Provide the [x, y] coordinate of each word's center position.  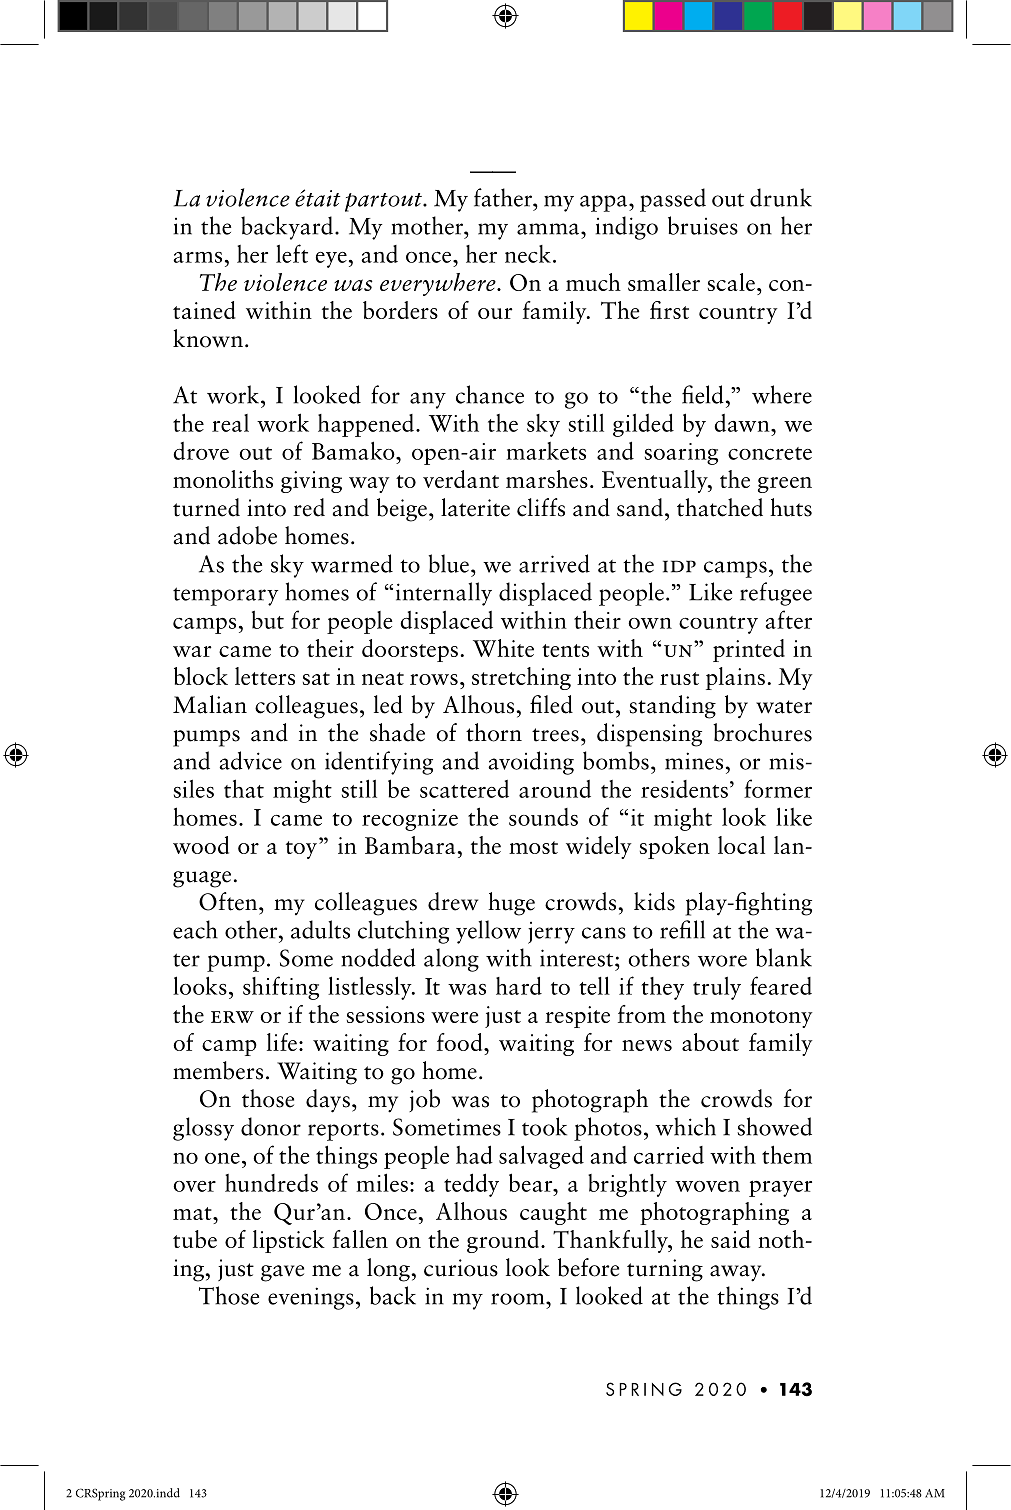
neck [528, 254]
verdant [461, 479]
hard [519, 985]
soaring [681, 454]
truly [717, 988]
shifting [281, 988]
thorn [494, 732]
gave [282, 1273]
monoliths [223, 479]
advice [250, 760]
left [292, 253]
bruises [703, 225]
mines [694, 761]
